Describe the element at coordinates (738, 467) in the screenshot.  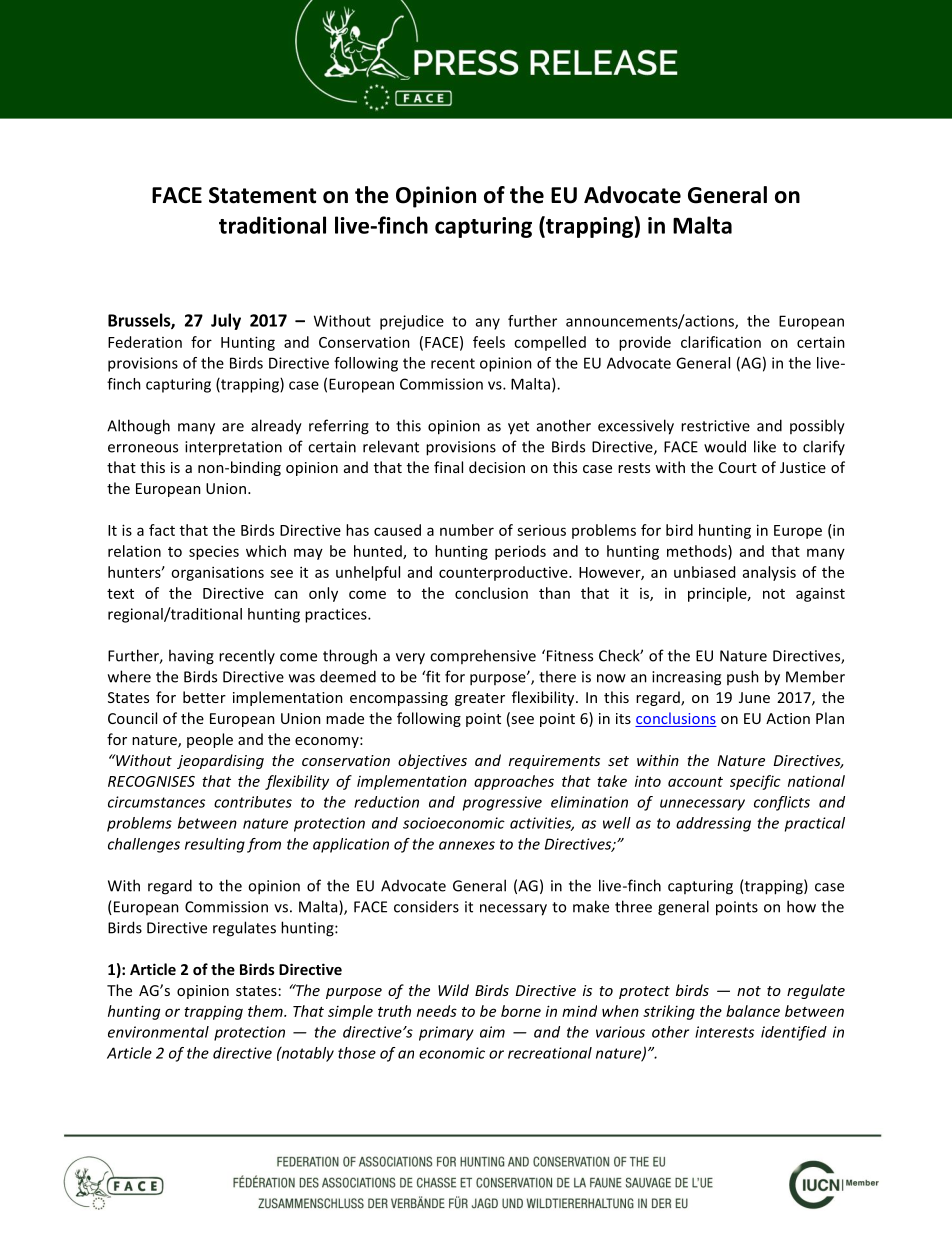
I see `Court` at that location.
